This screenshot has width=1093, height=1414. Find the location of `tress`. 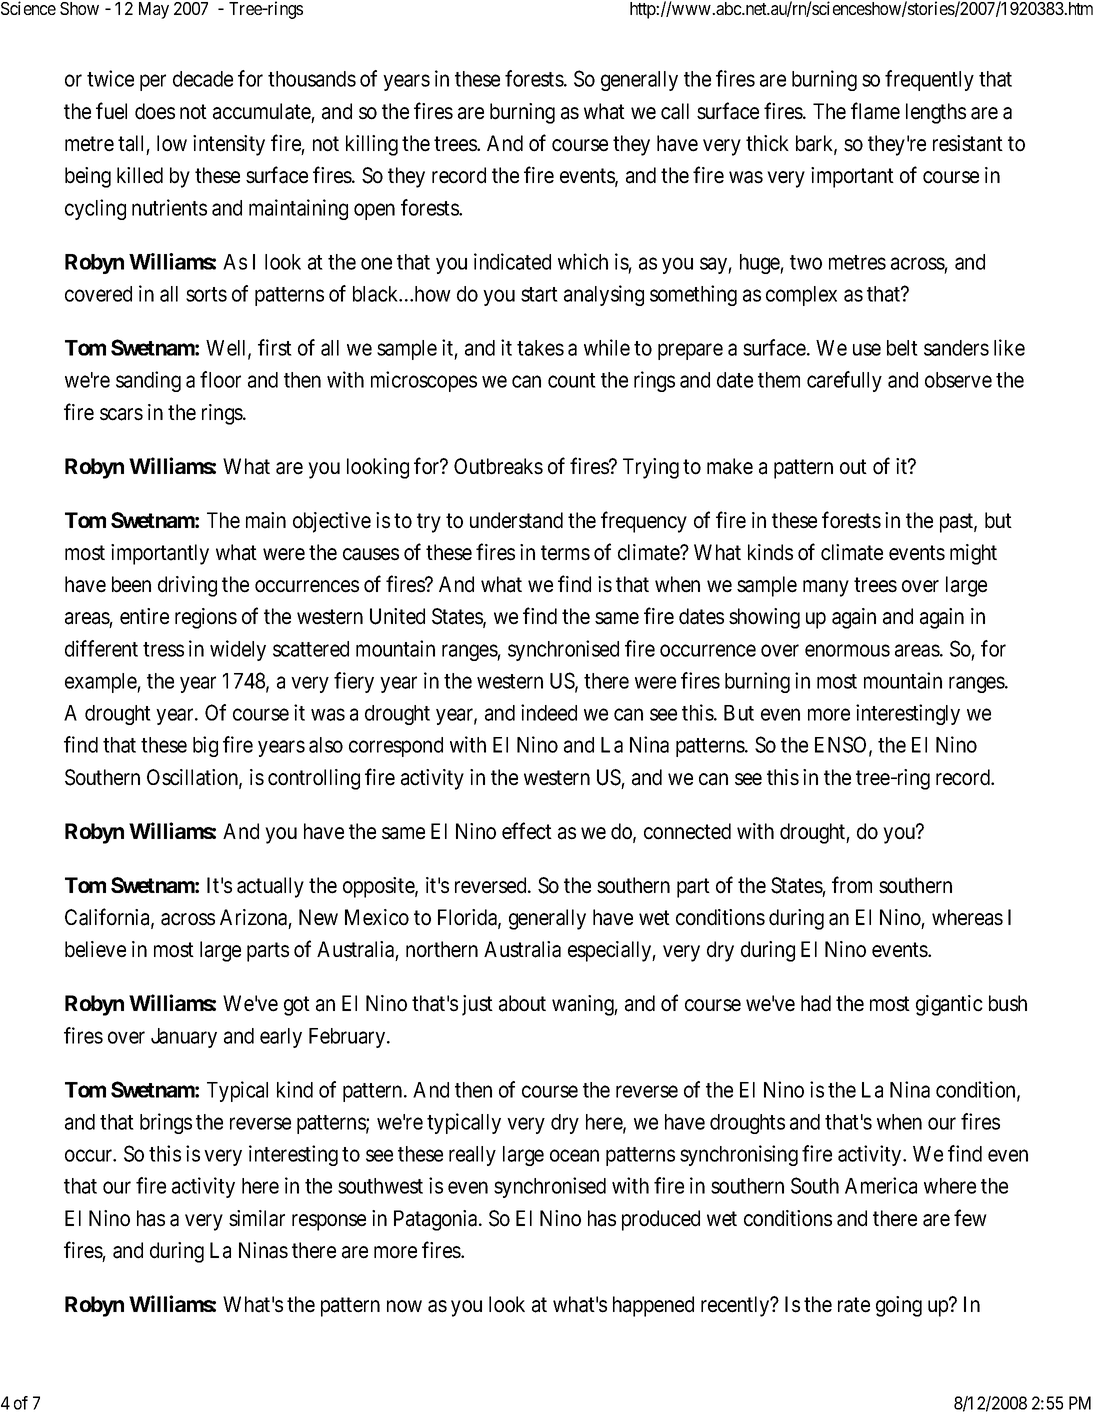

tress is located at coordinates (163, 649).
